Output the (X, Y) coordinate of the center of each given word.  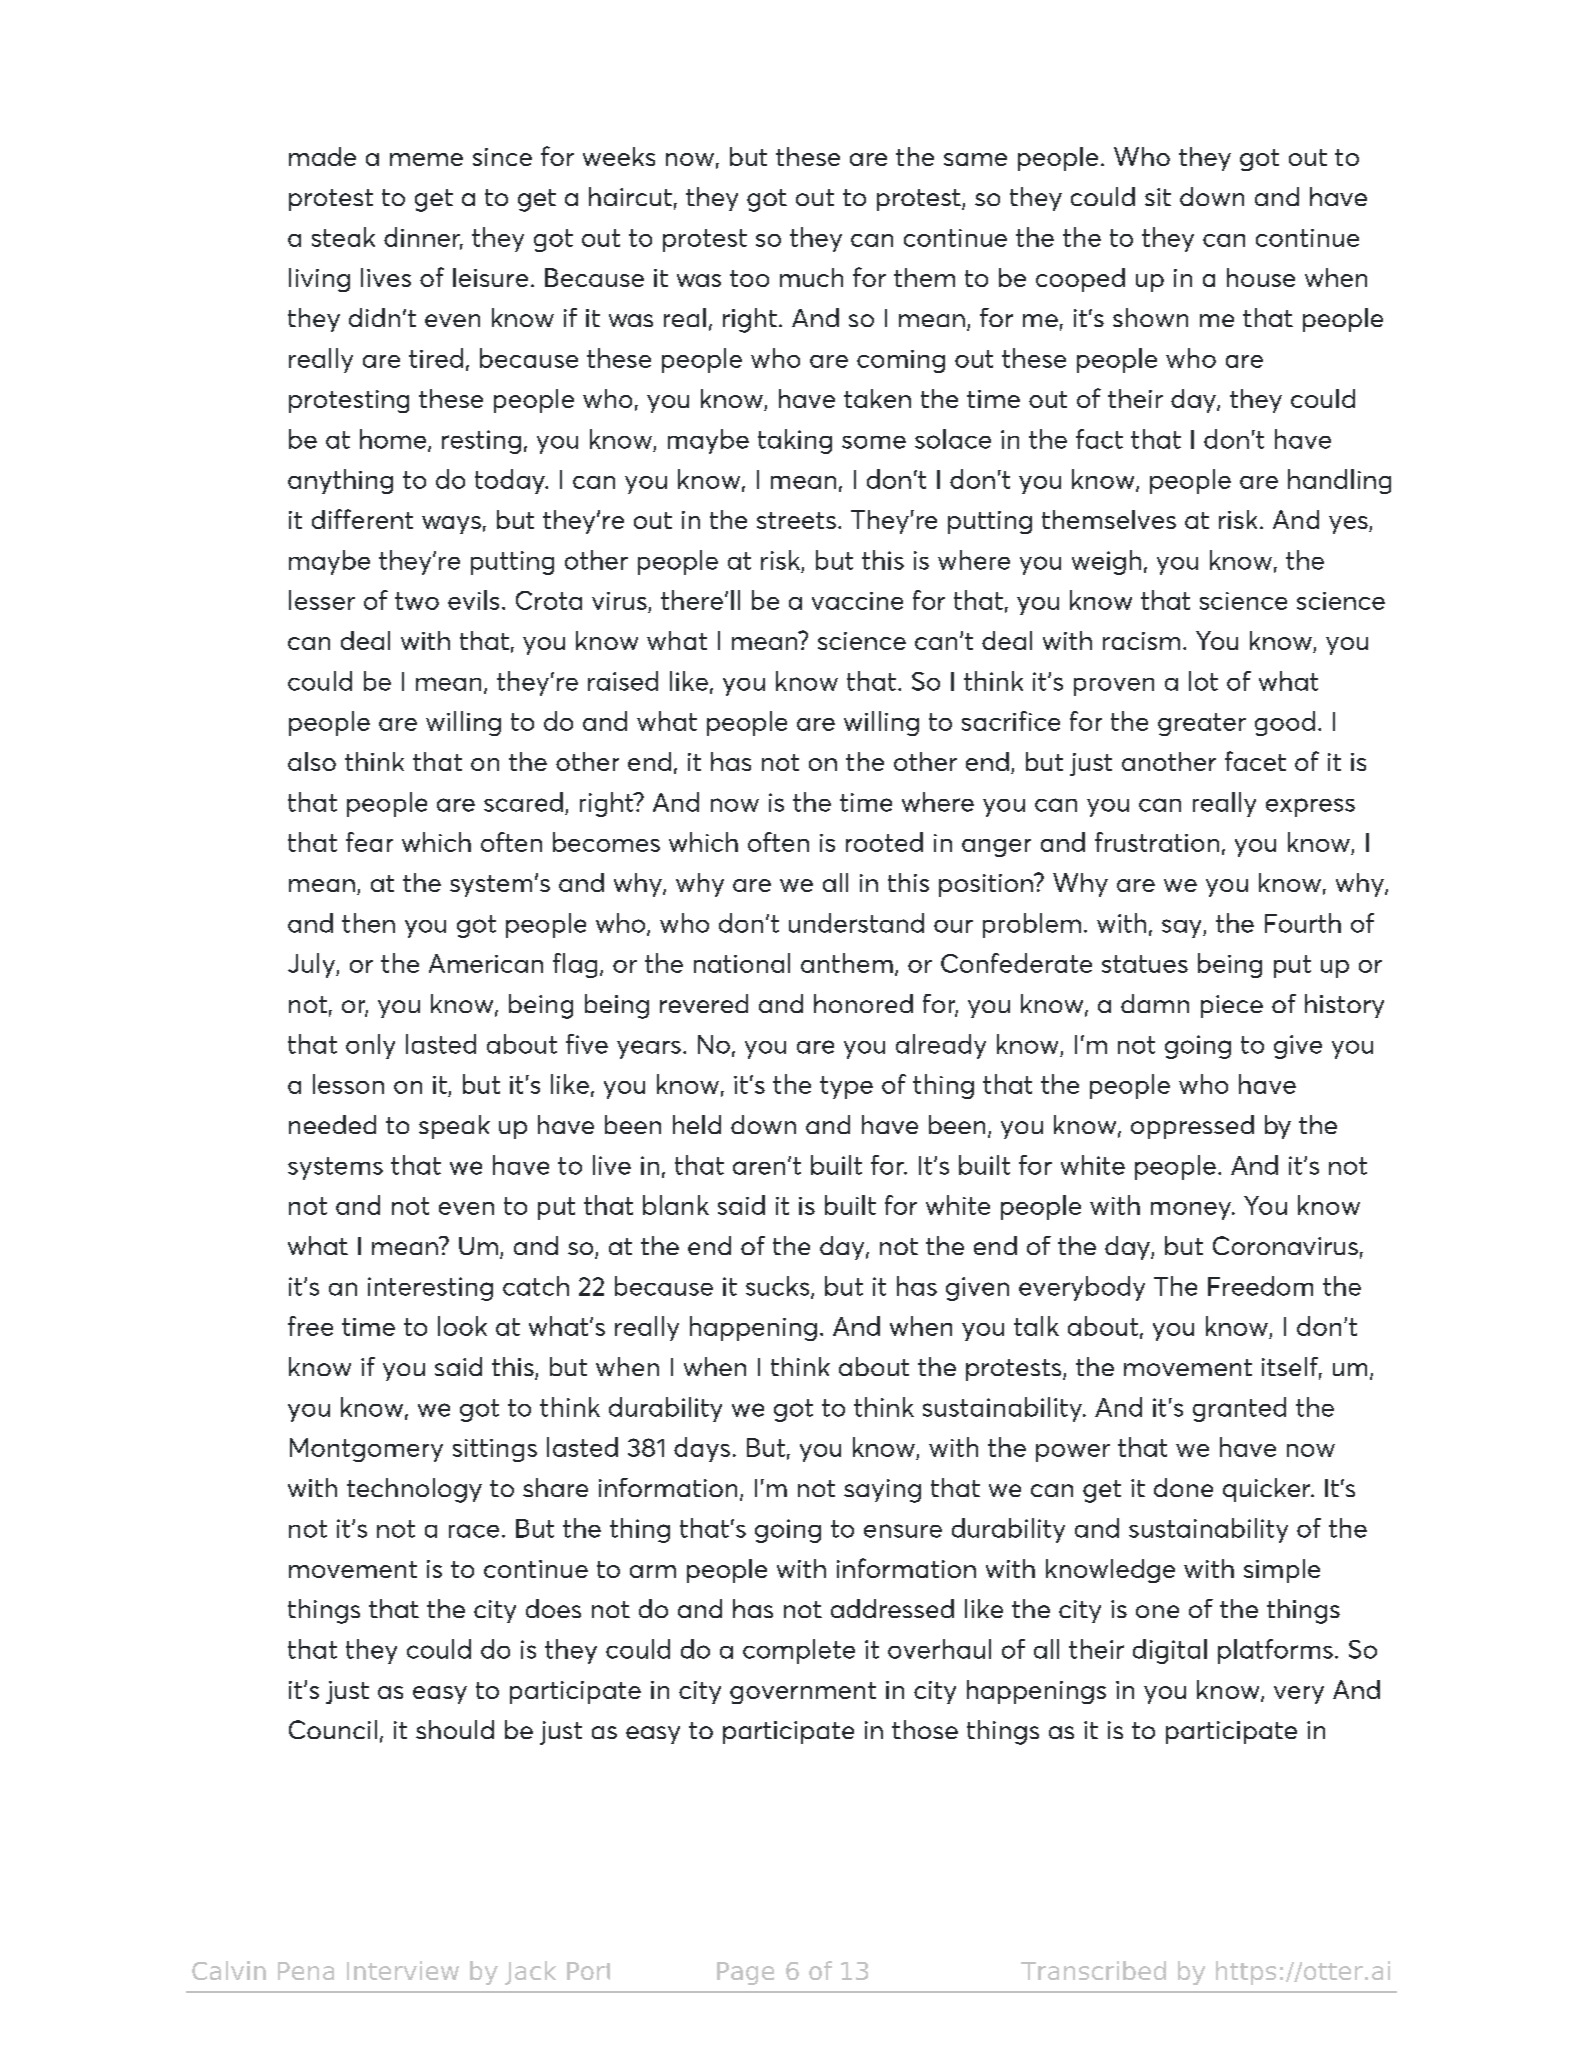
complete (799, 1651)
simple (1282, 1571)
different (362, 519)
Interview (403, 1970)
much (811, 277)
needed (332, 1124)
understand (856, 923)
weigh (1106, 562)
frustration (1157, 842)
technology (414, 1490)
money (1192, 1211)
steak (343, 237)
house (1261, 277)
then (368, 923)
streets (796, 520)
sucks (779, 1287)
